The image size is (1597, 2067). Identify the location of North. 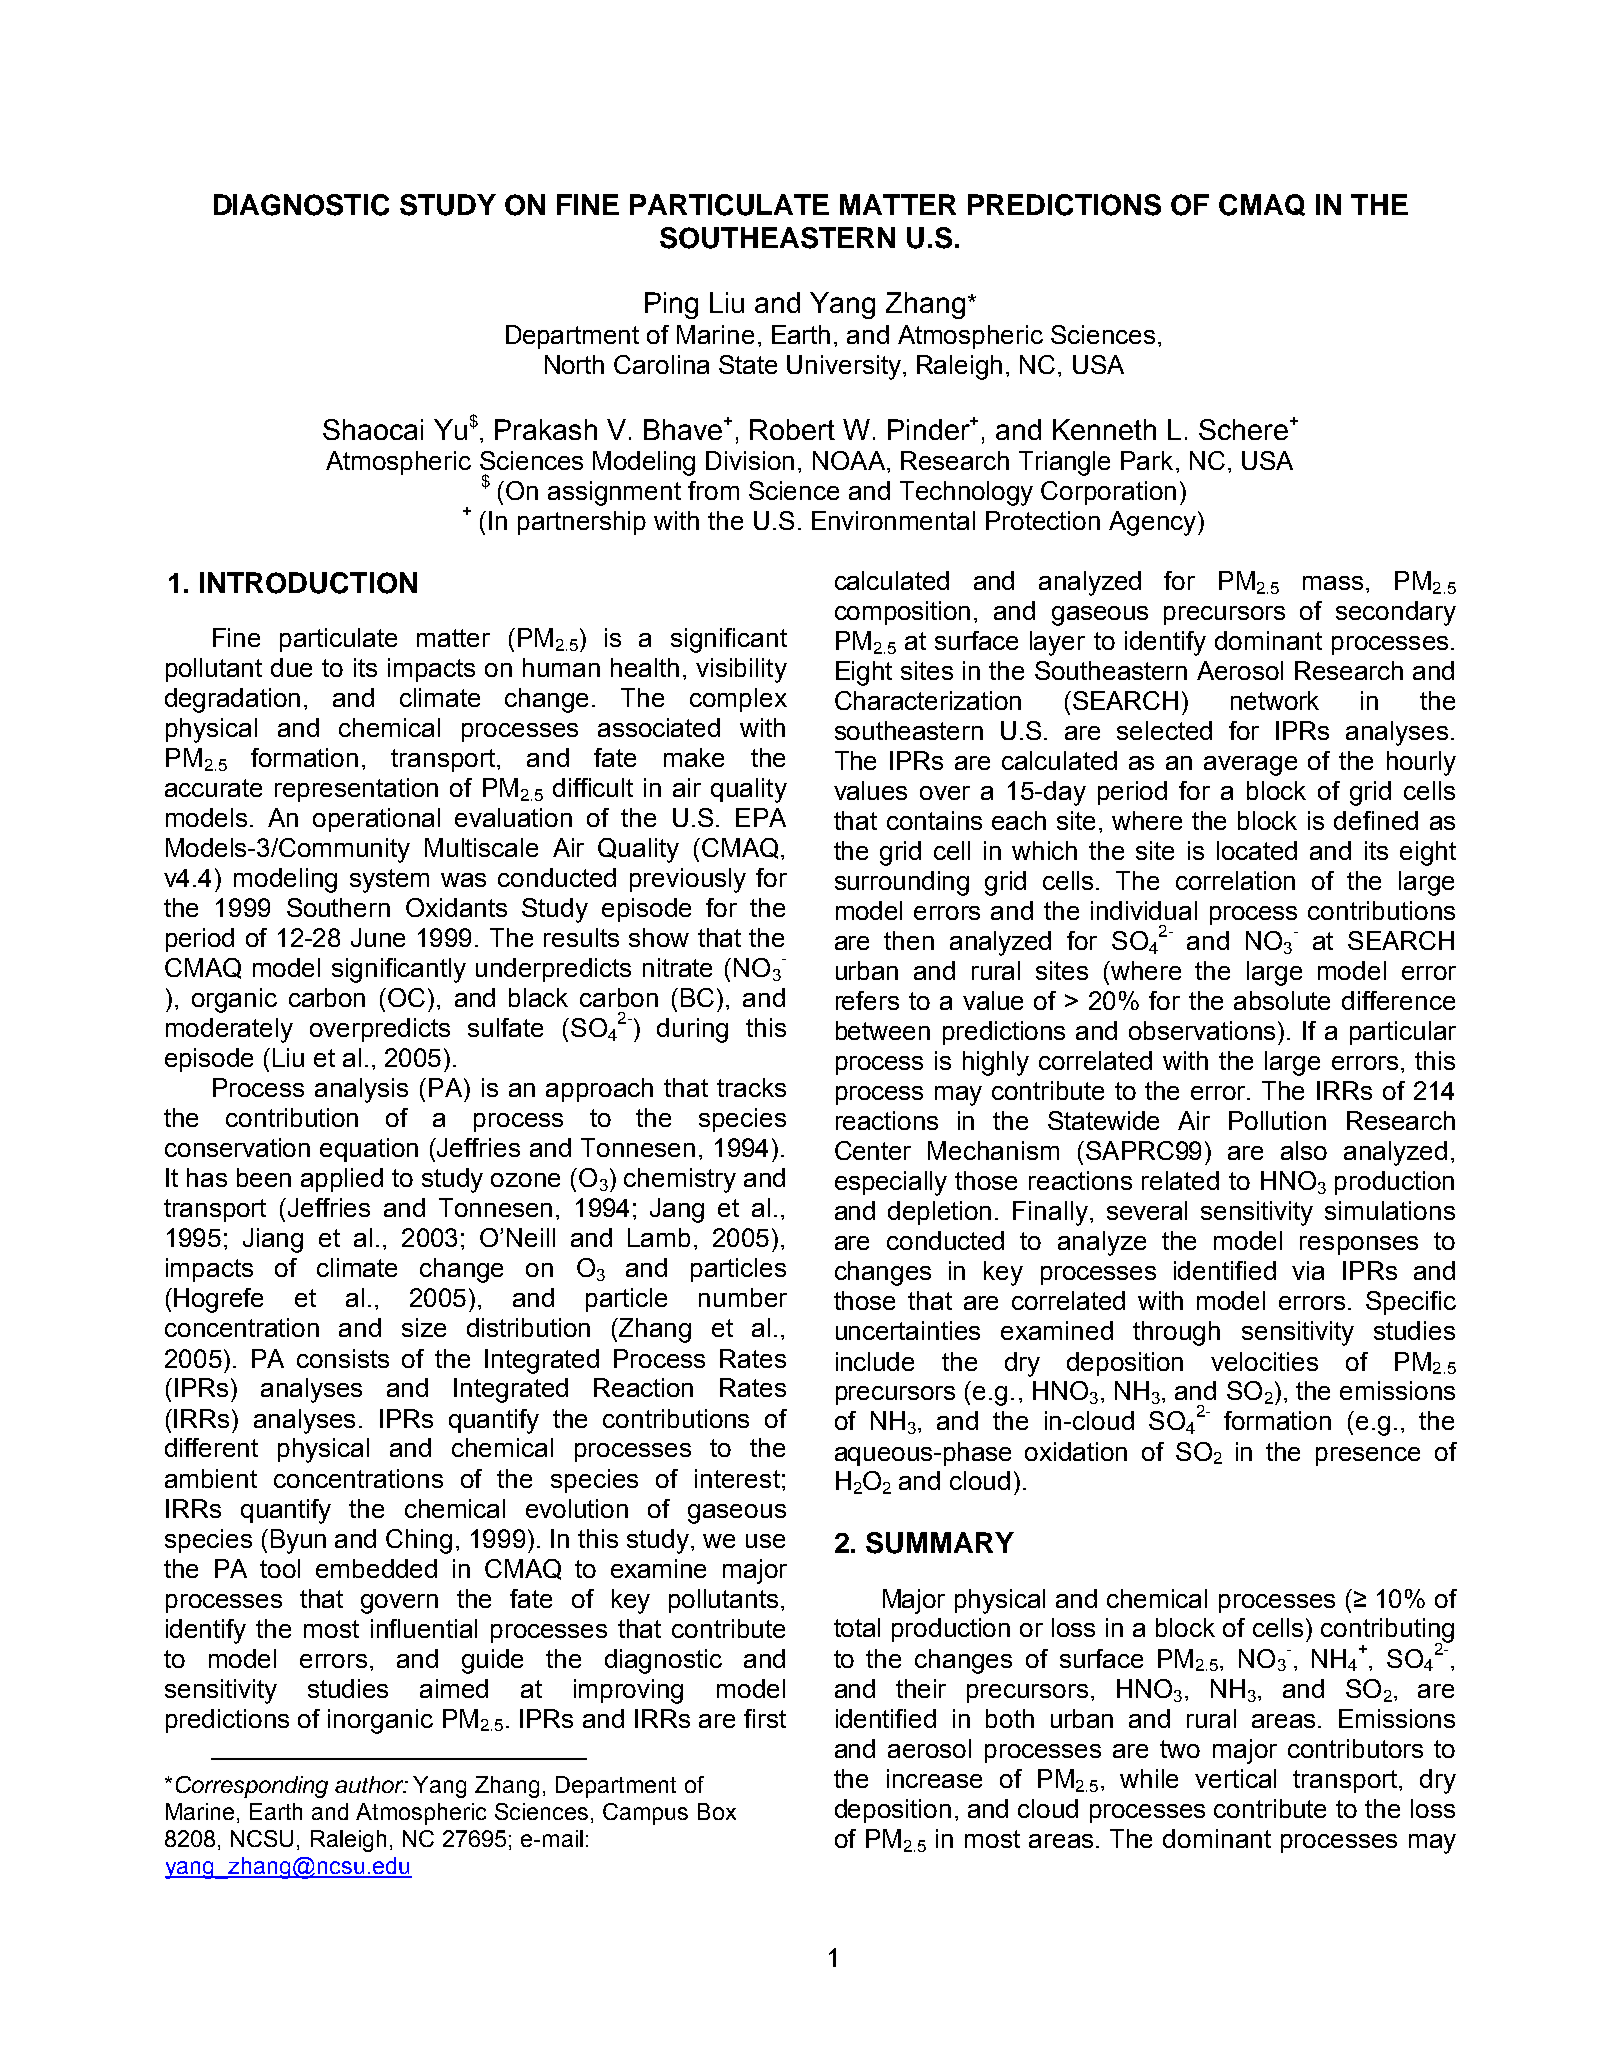
(574, 364).
